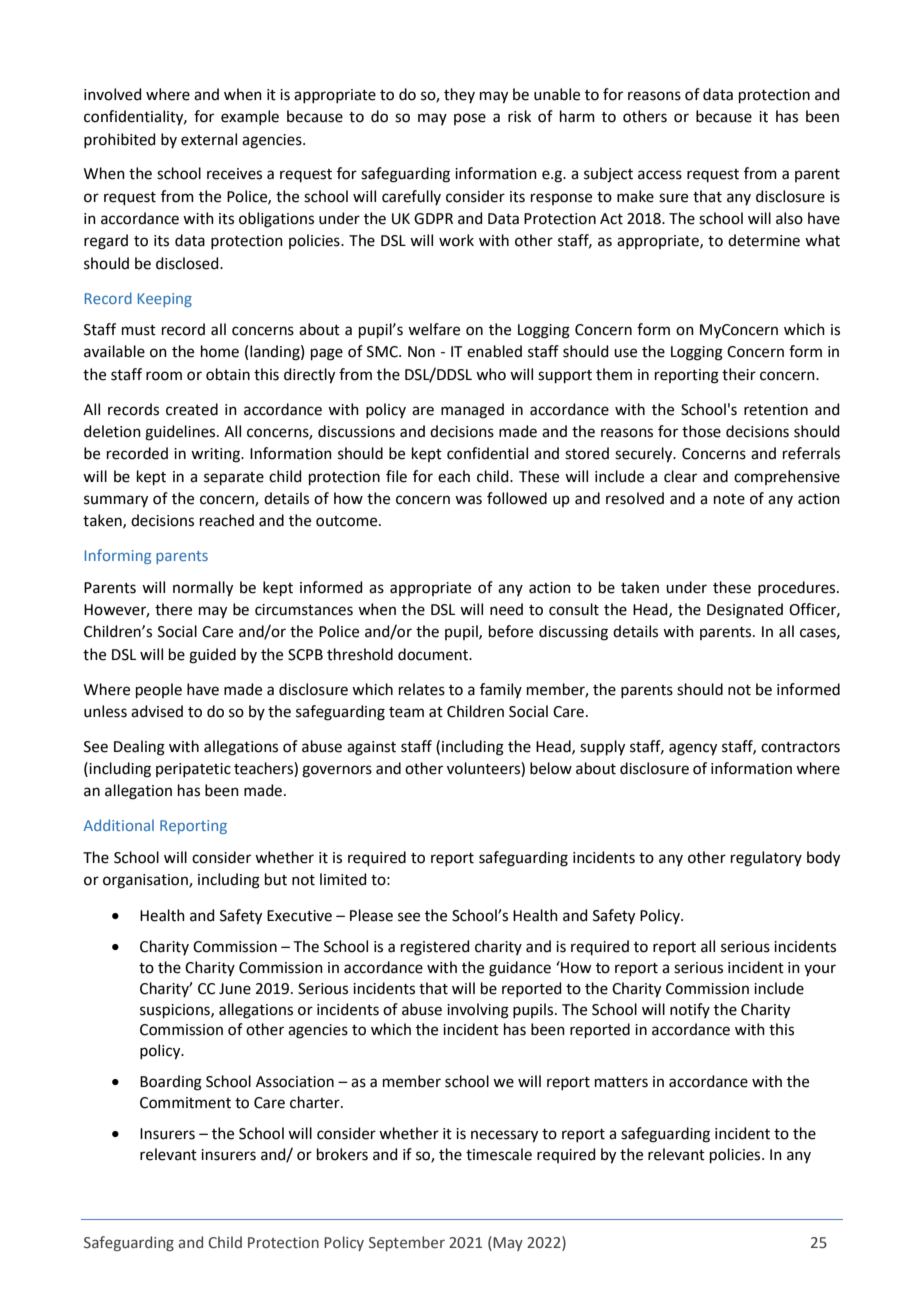 The image size is (924, 1308). Describe the element at coordinates (739, 374) in the screenshot. I see `their` at that location.
